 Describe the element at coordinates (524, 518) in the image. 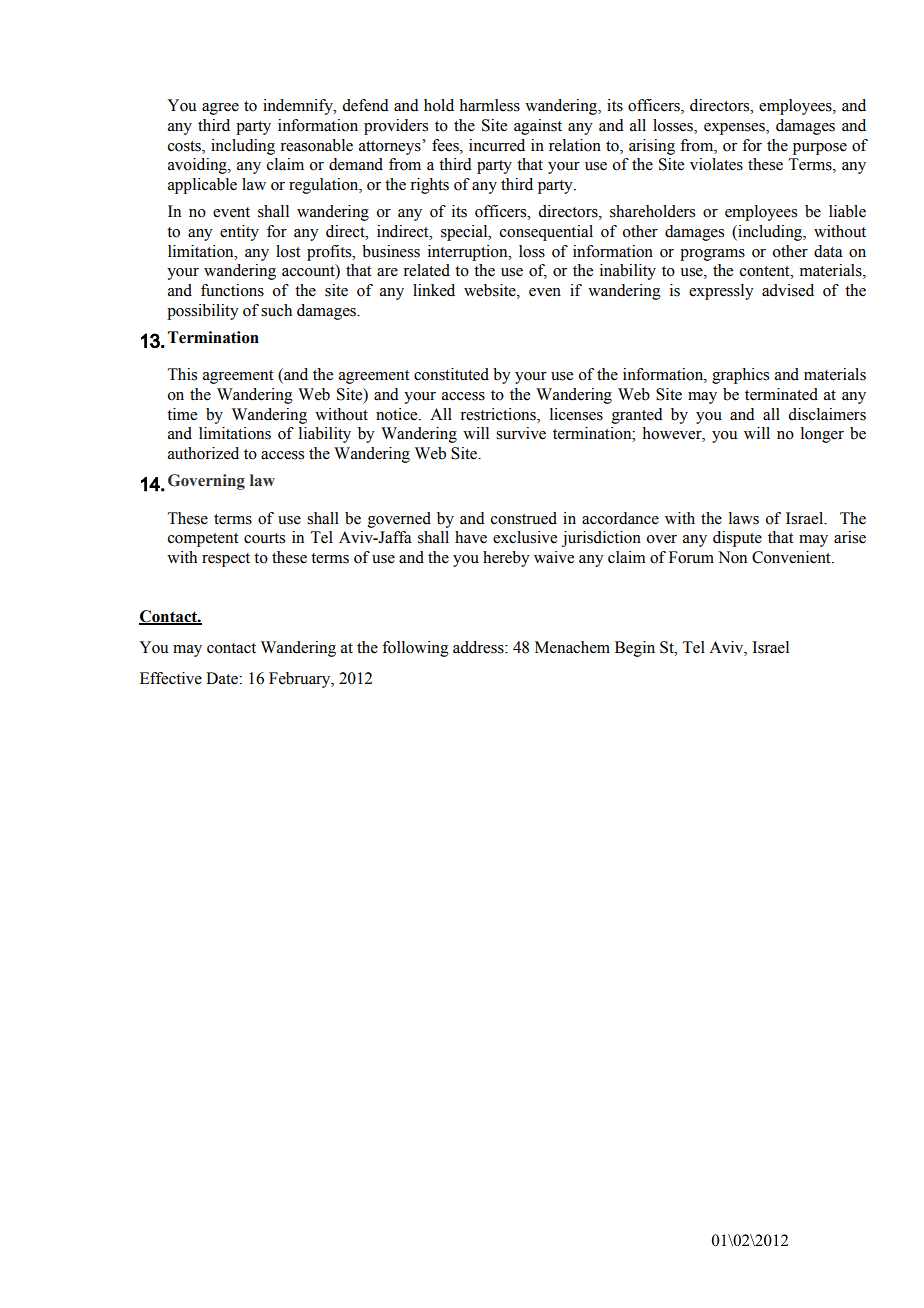

I see `construed` at that location.
